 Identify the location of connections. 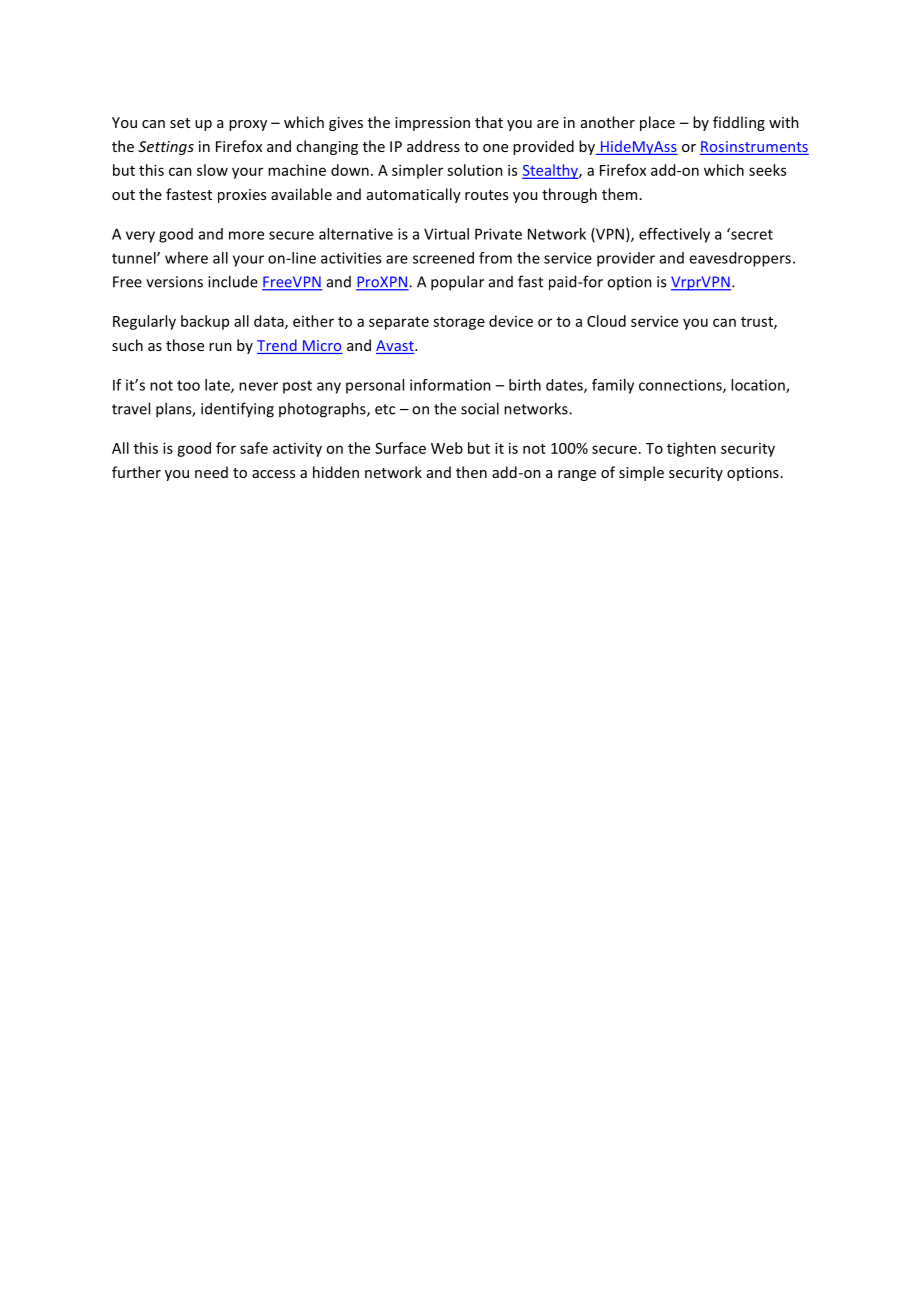
(681, 386).
